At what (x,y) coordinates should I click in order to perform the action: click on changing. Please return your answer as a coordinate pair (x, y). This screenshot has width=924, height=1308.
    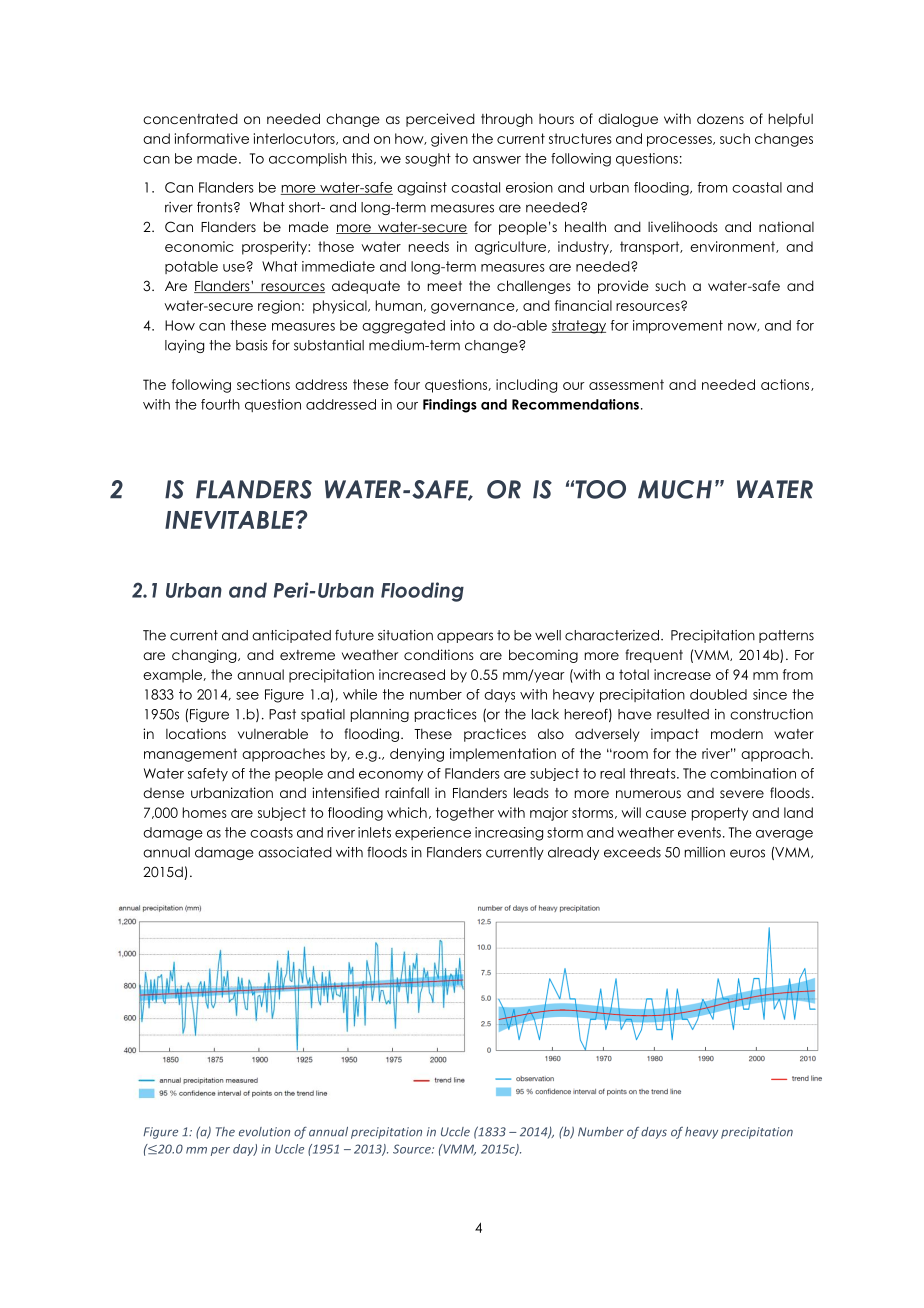
    Looking at the image, I should click on (205, 656).
